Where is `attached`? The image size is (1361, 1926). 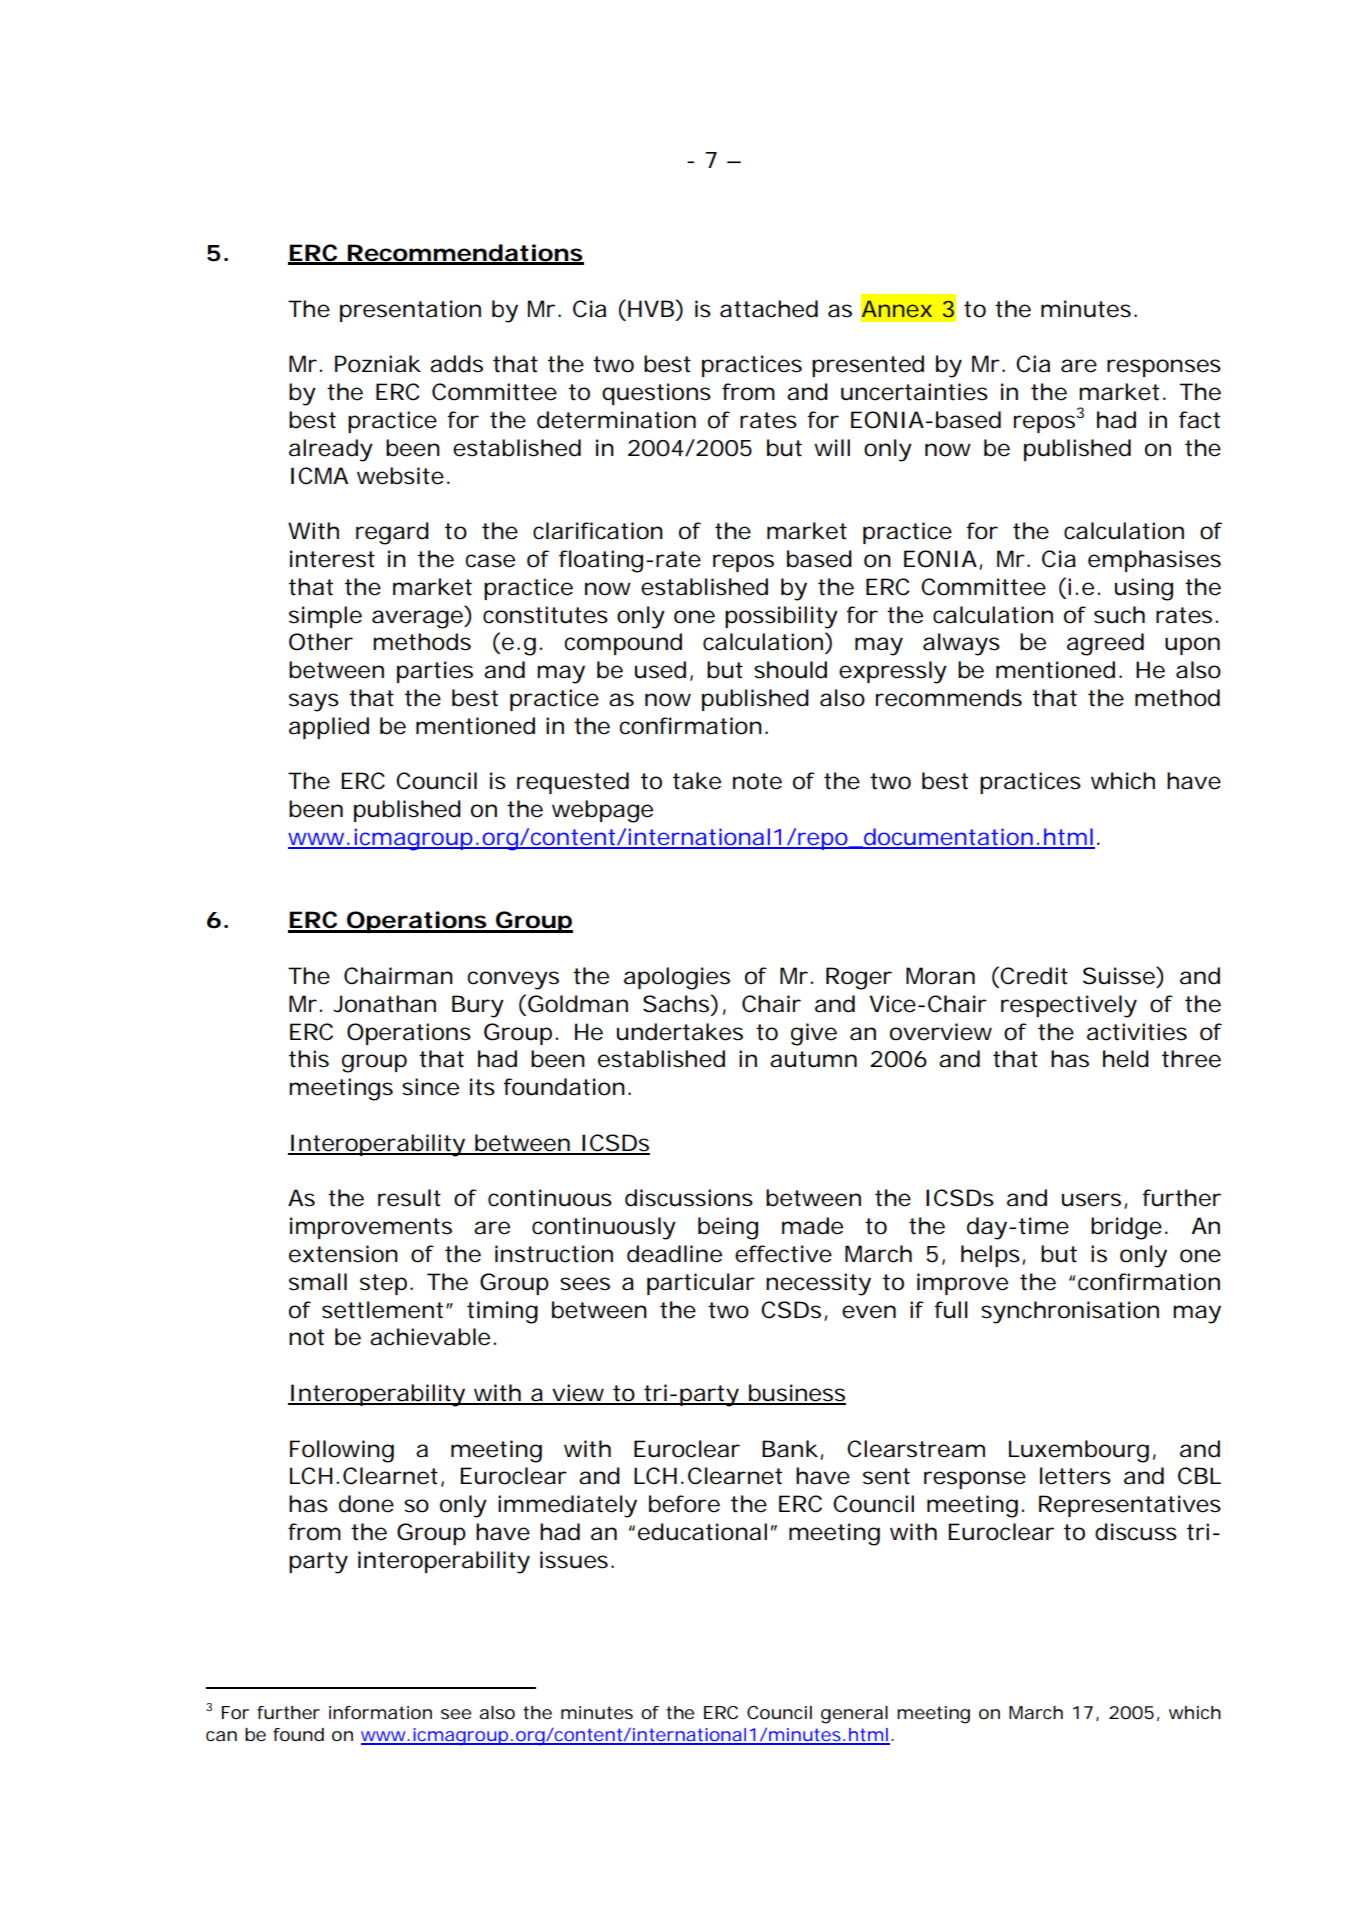
attached is located at coordinates (769, 309).
